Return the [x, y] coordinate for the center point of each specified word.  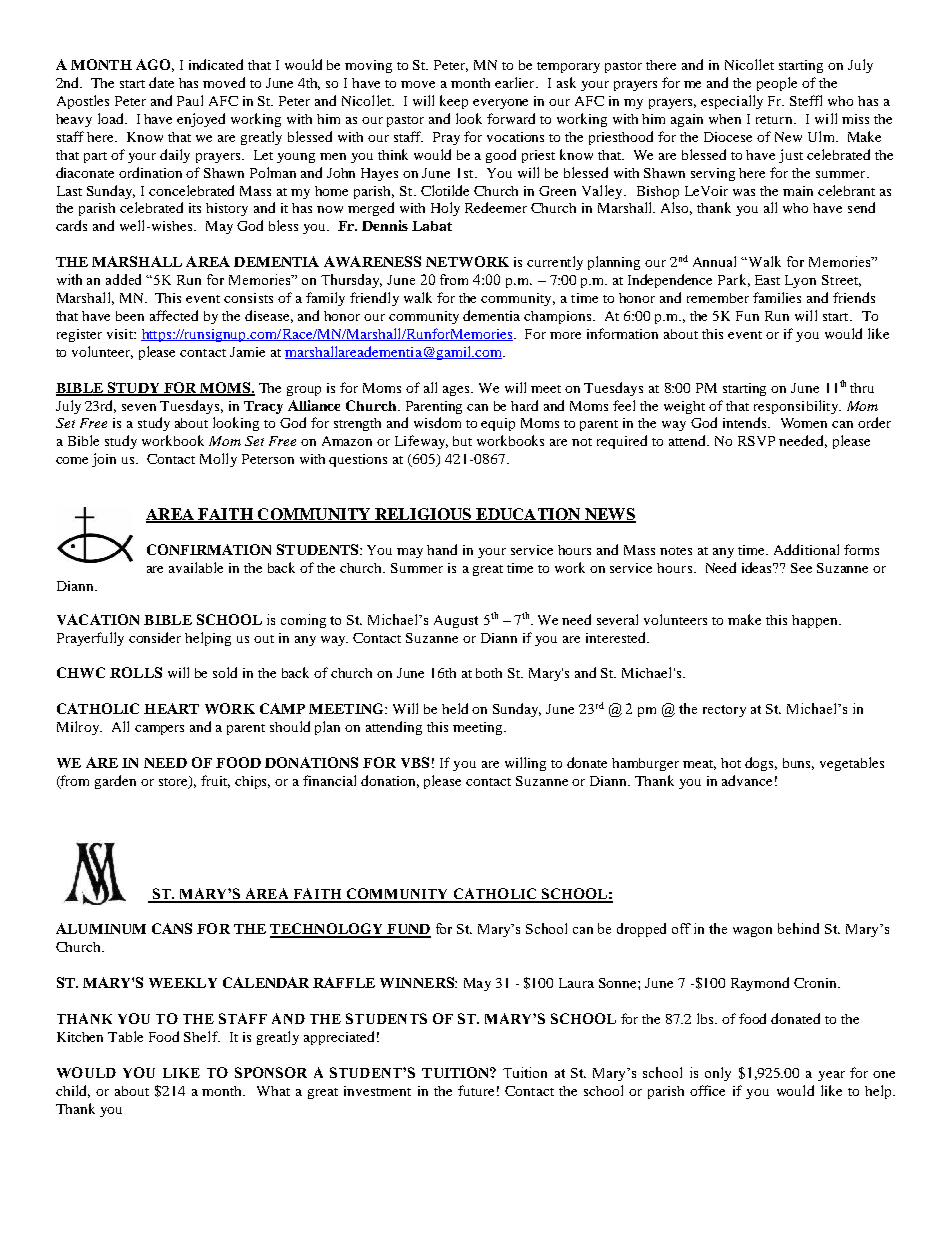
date [161, 82]
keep [454, 102]
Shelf [202, 1036]
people [777, 84]
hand [442, 549]
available [196, 567]
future [476, 1090]
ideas [758, 567]
